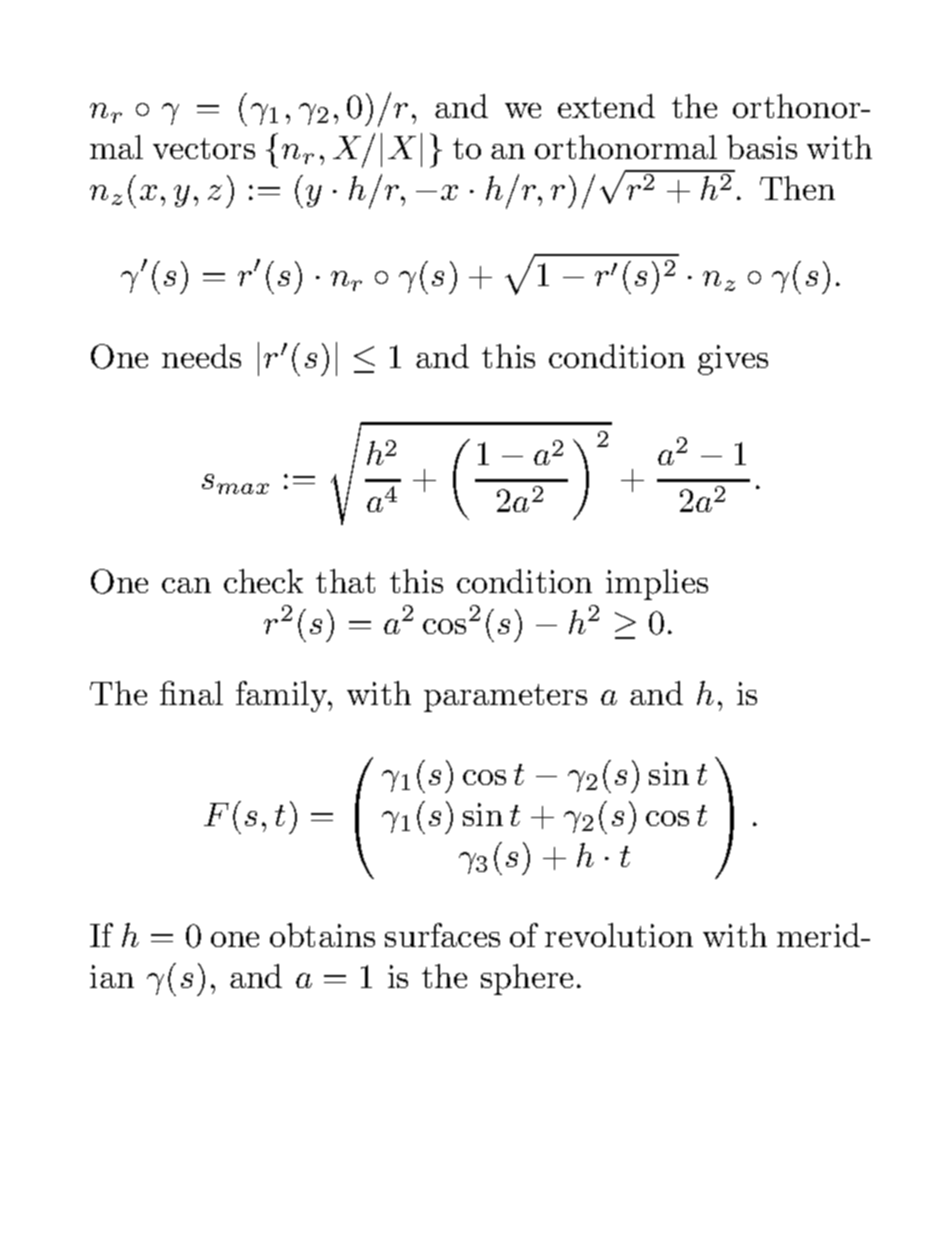 The image size is (952, 1233). Describe the element at coordinates (201, 356) in the document. I see `needs` at that location.
